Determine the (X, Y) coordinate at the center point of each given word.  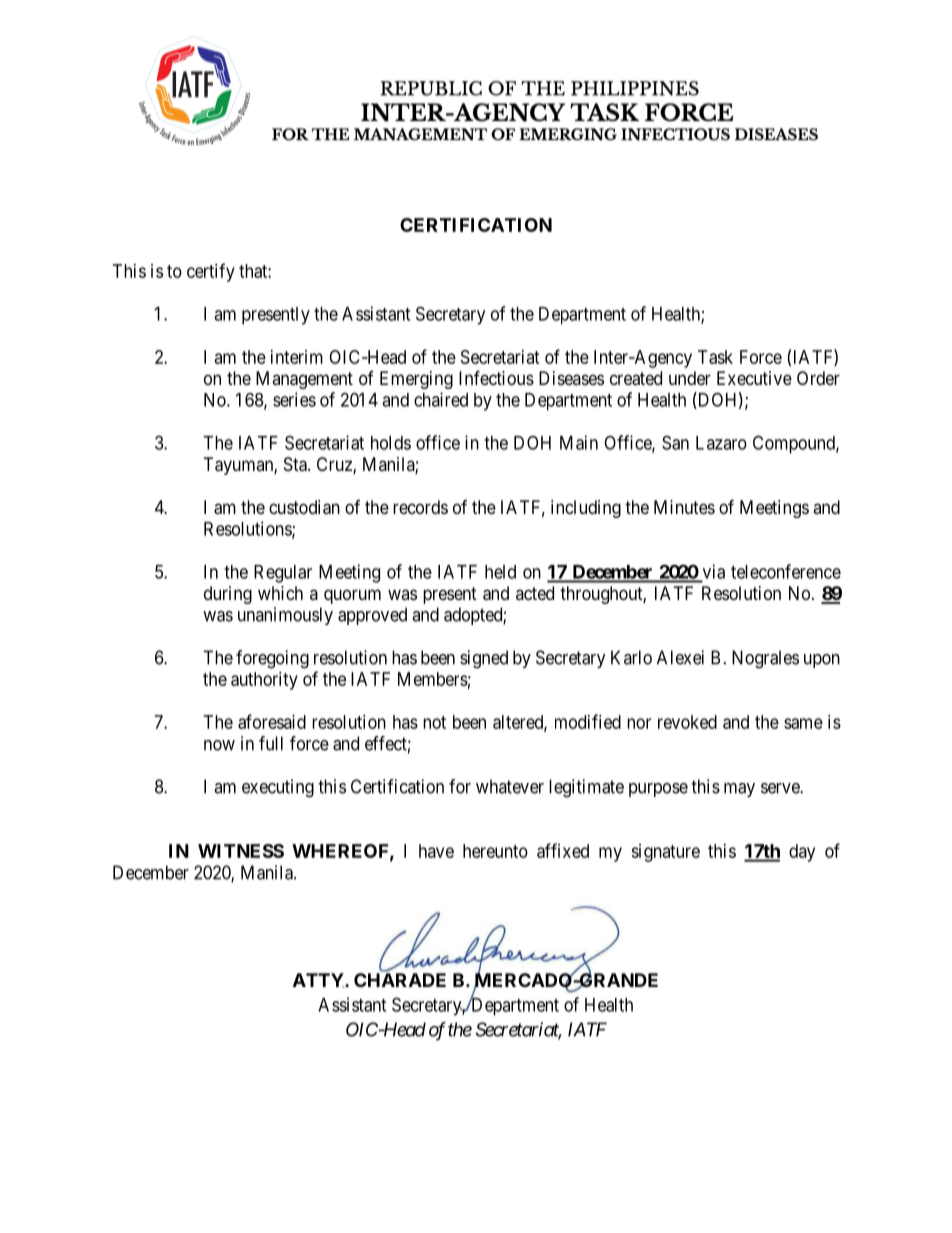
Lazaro (721, 443)
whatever (510, 786)
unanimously (285, 616)
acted (535, 593)
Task (715, 357)
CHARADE (400, 980)
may (739, 790)
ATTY (319, 980)
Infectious (496, 377)
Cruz (335, 465)
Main (579, 442)
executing (278, 788)
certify (211, 272)
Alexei (680, 657)
